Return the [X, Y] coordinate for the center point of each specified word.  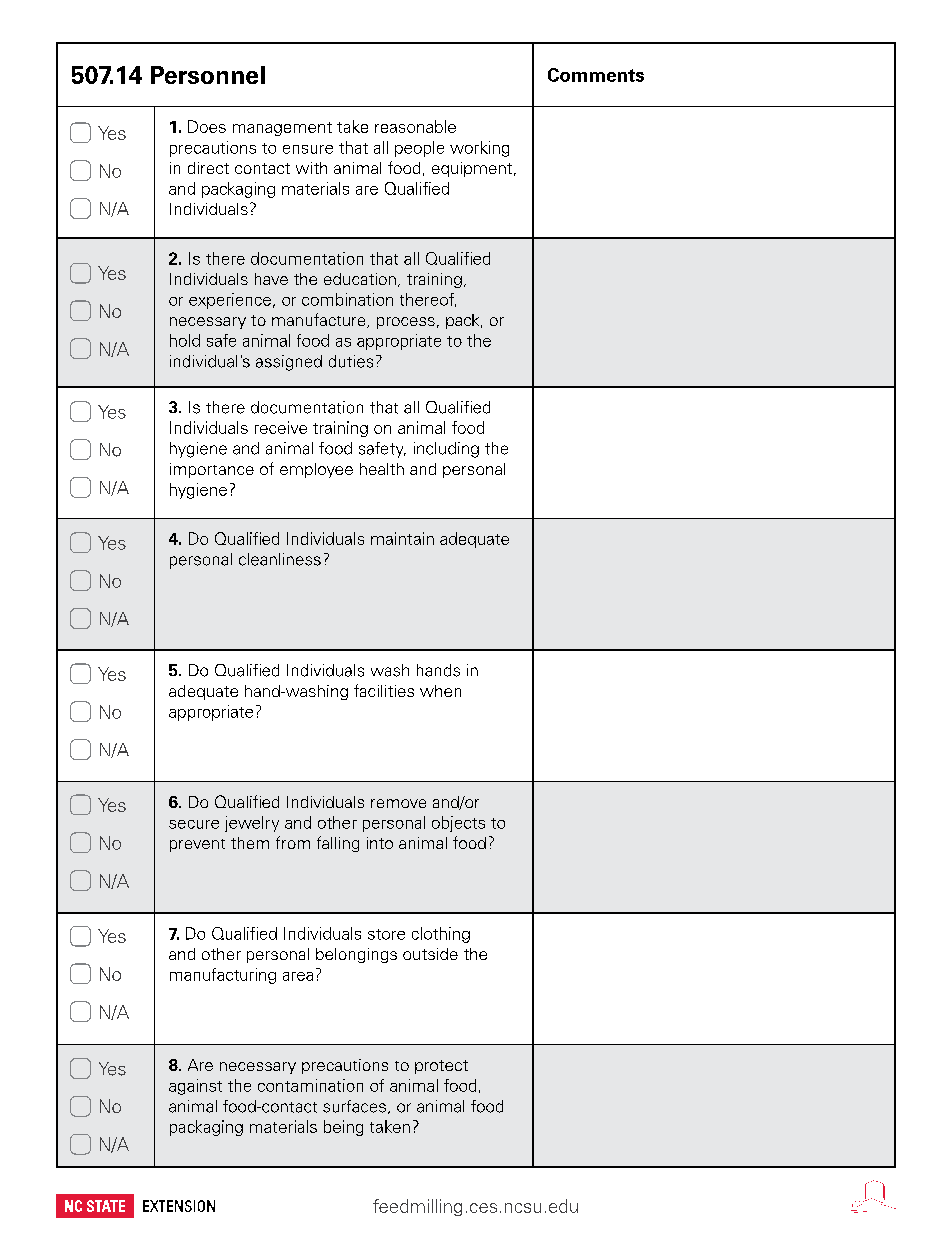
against [195, 1087]
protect [441, 1067]
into [380, 843]
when [440, 691]
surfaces [354, 1106]
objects [458, 824]
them [250, 843]
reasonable [415, 126]
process [406, 323]
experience [230, 301]
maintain [402, 538]
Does [207, 126]
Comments [596, 75]
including [446, 450]
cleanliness [280, 559]
